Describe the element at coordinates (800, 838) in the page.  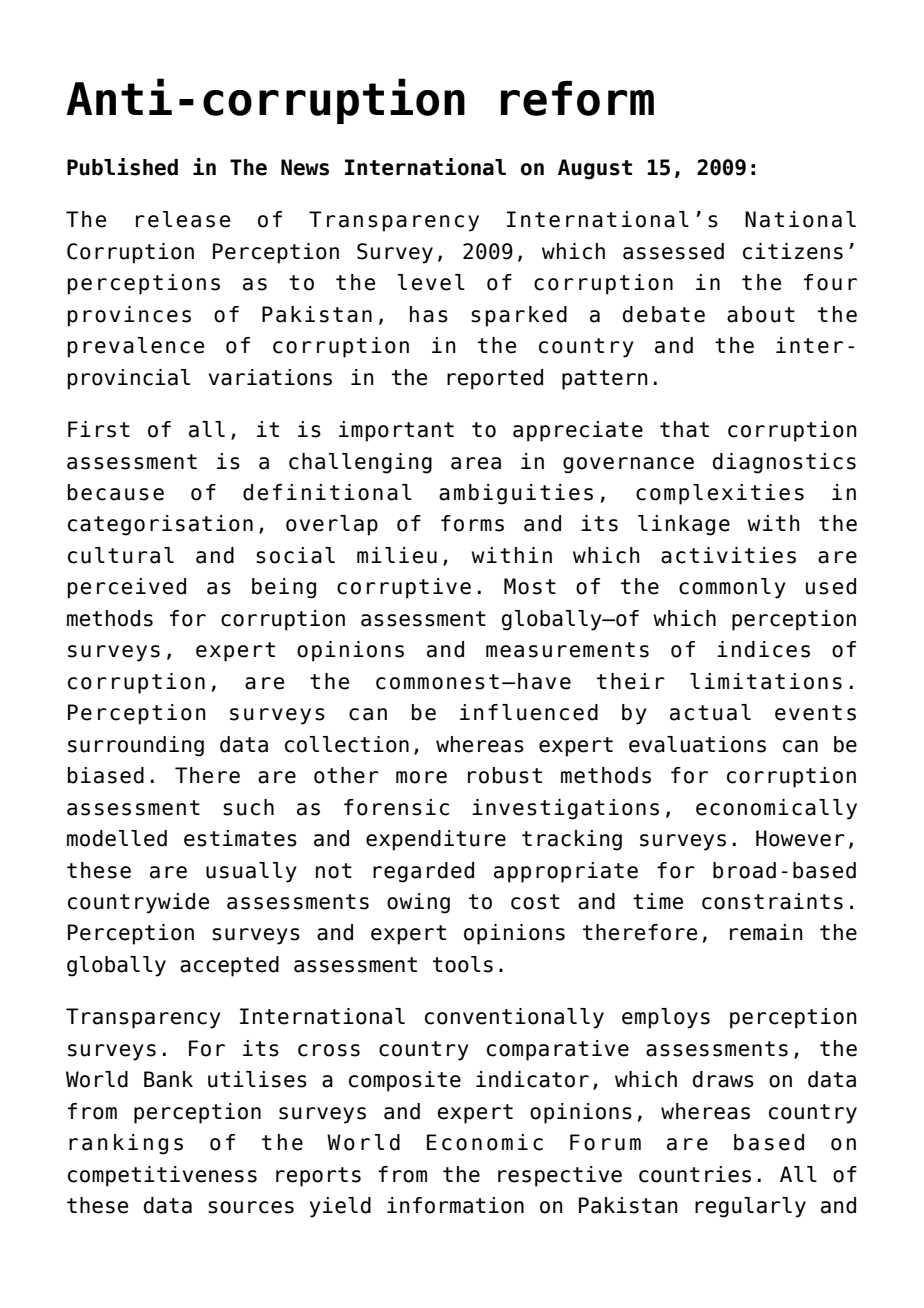
I see `However` at that location.
